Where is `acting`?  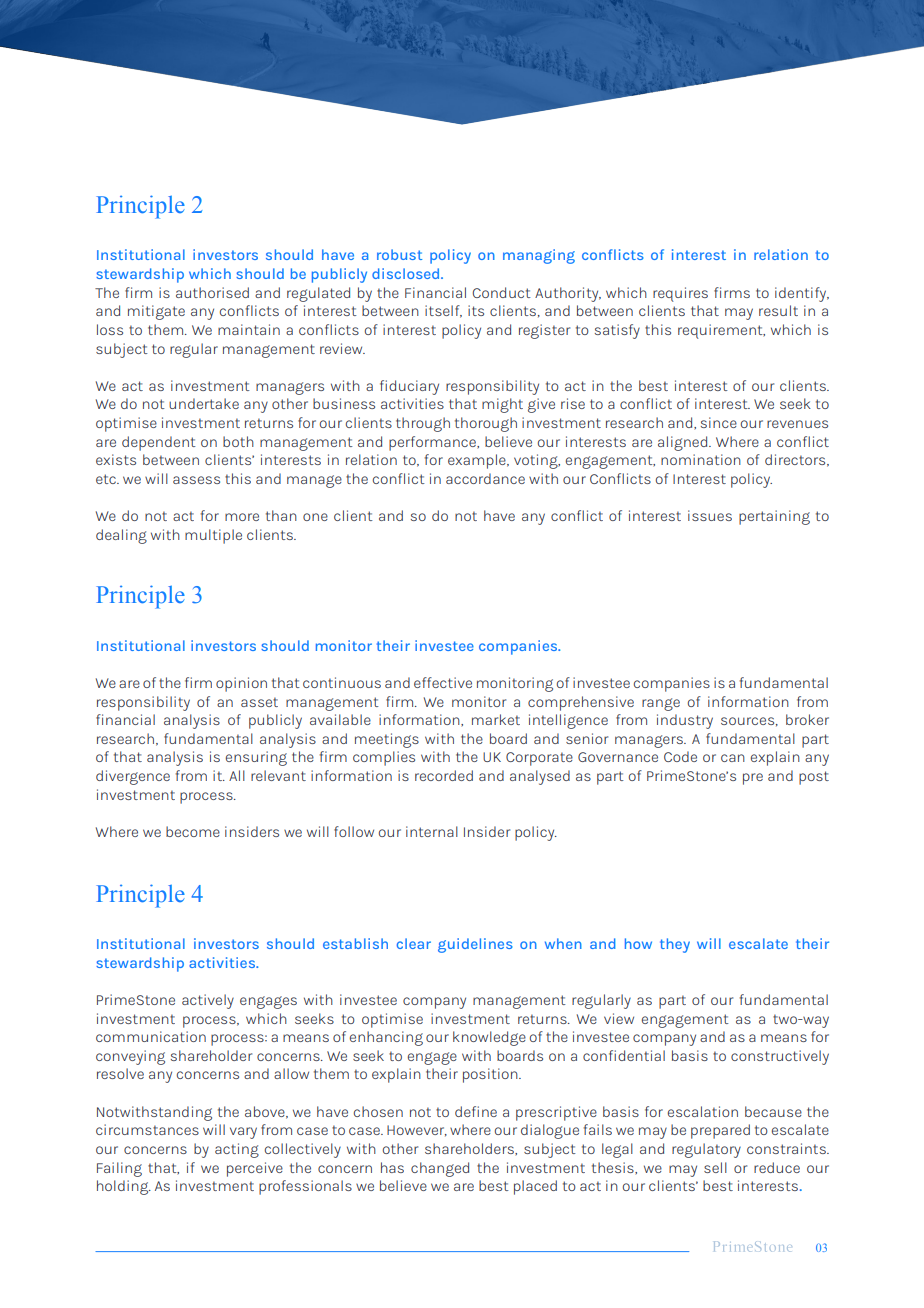
acting is located at coordinates (237, 1150).
